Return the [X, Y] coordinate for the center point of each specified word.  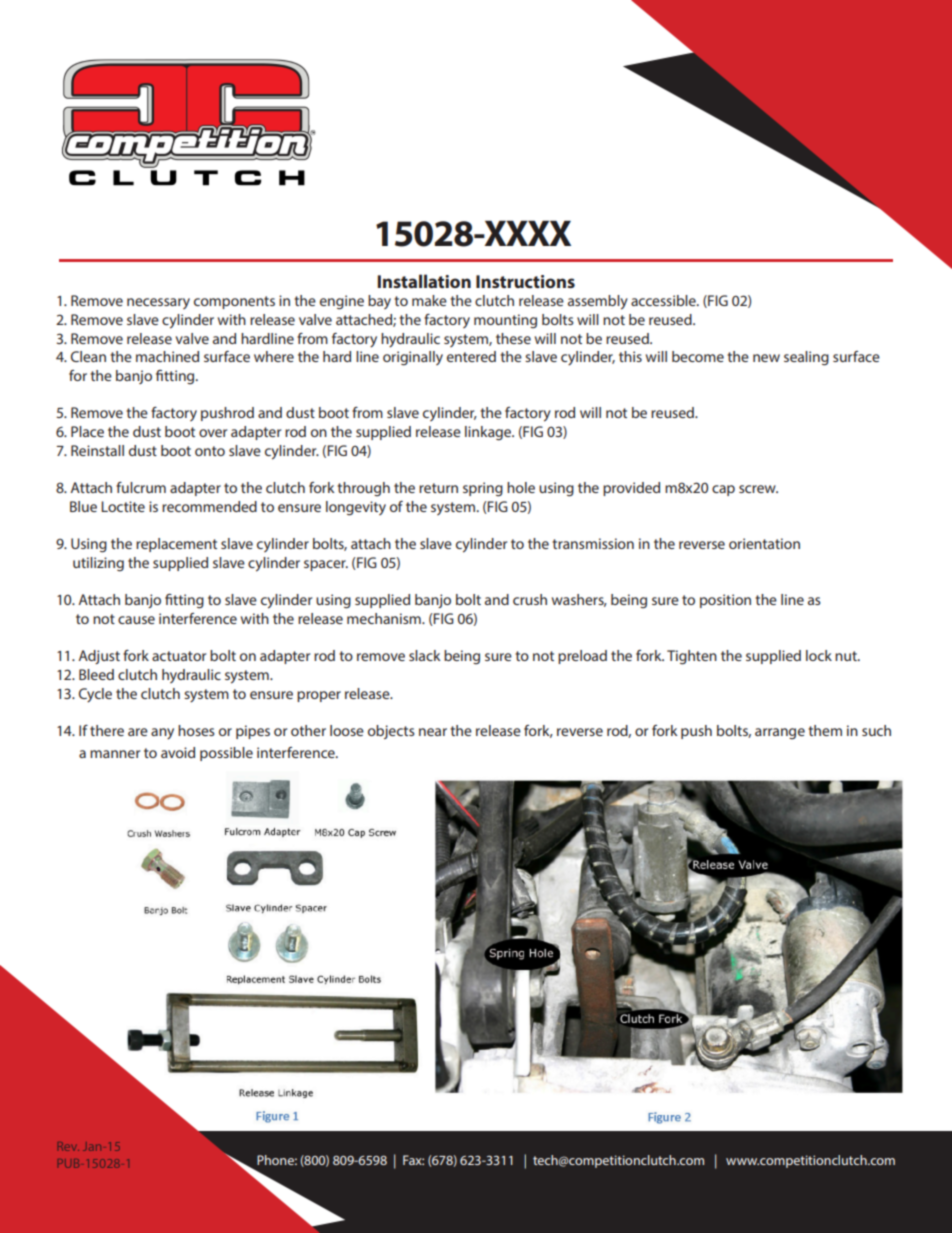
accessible [664, 300]
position [725, 601]
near [433, 732]
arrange [780, 733]
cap [723, 490]
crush [530, 599]
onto [210, 451]
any [162, 734]
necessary [158, 303]
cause [136, 620]
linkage [489, 433]
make [429, 300]
